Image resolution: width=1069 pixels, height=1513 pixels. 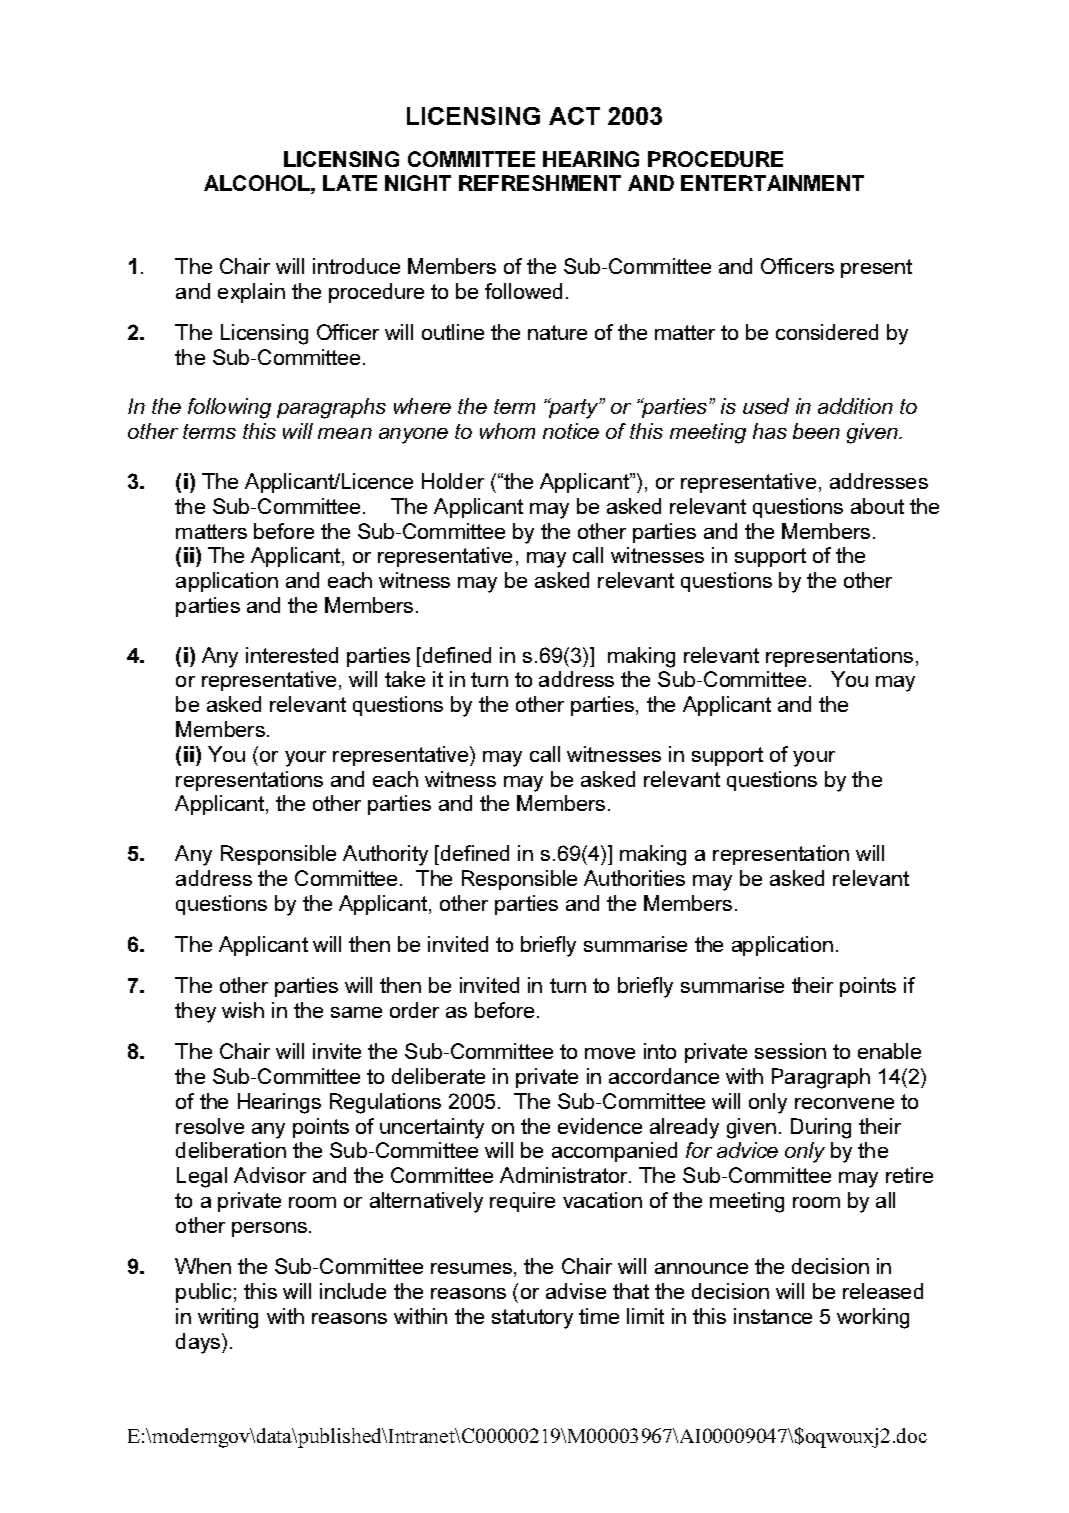 What do you see at coordinates (243, 1010) in the screenshot?
I see `wish` at bounding box center [243, 1010].
